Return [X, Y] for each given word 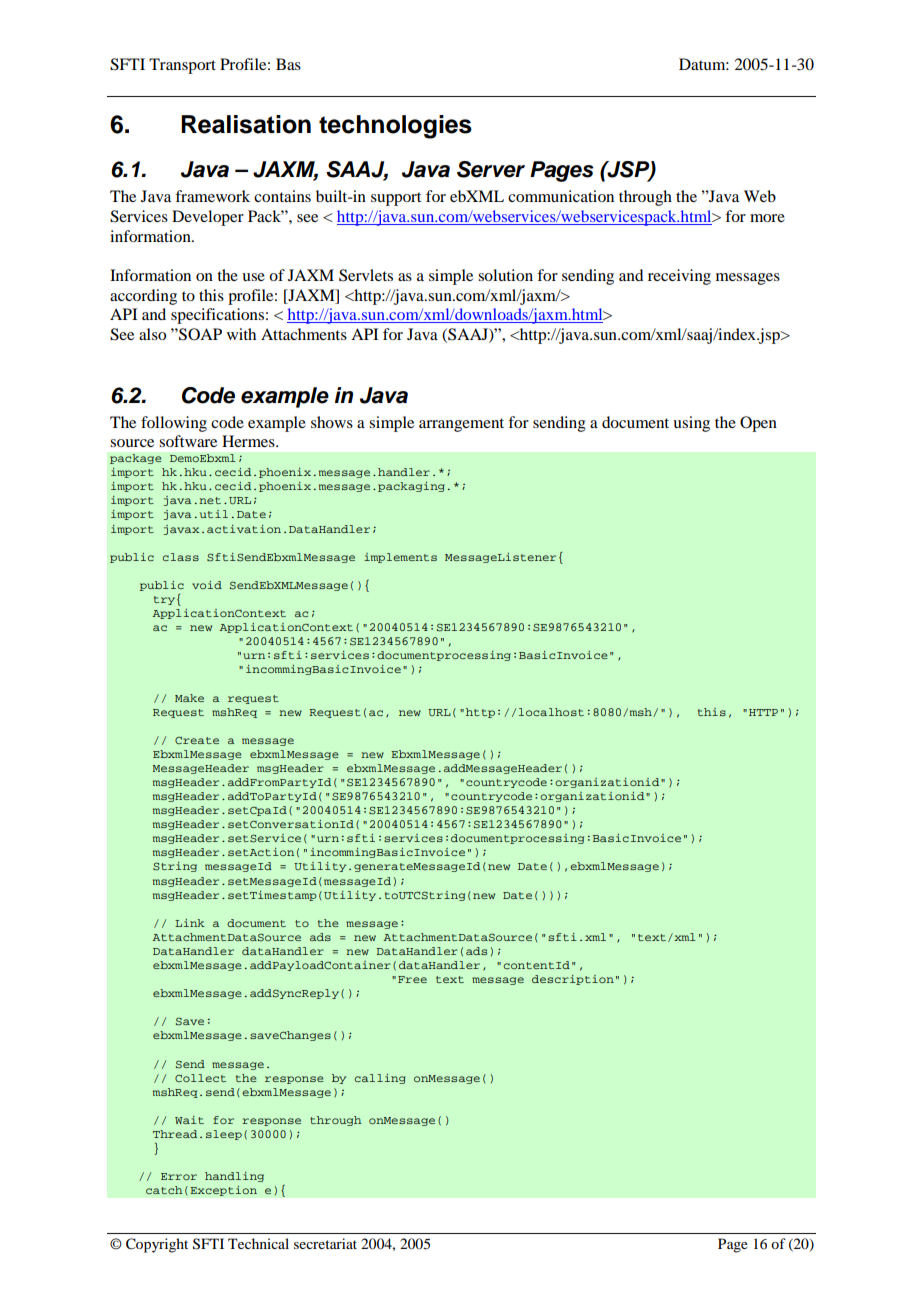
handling [234, 1177]
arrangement [461, 425]
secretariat [325, 1243]
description [573, 980]
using [691, 424]
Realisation [246, 124]
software [188, 441]
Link [190, 923]
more [767, 218]
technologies [395, 127]
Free [412, 979]
